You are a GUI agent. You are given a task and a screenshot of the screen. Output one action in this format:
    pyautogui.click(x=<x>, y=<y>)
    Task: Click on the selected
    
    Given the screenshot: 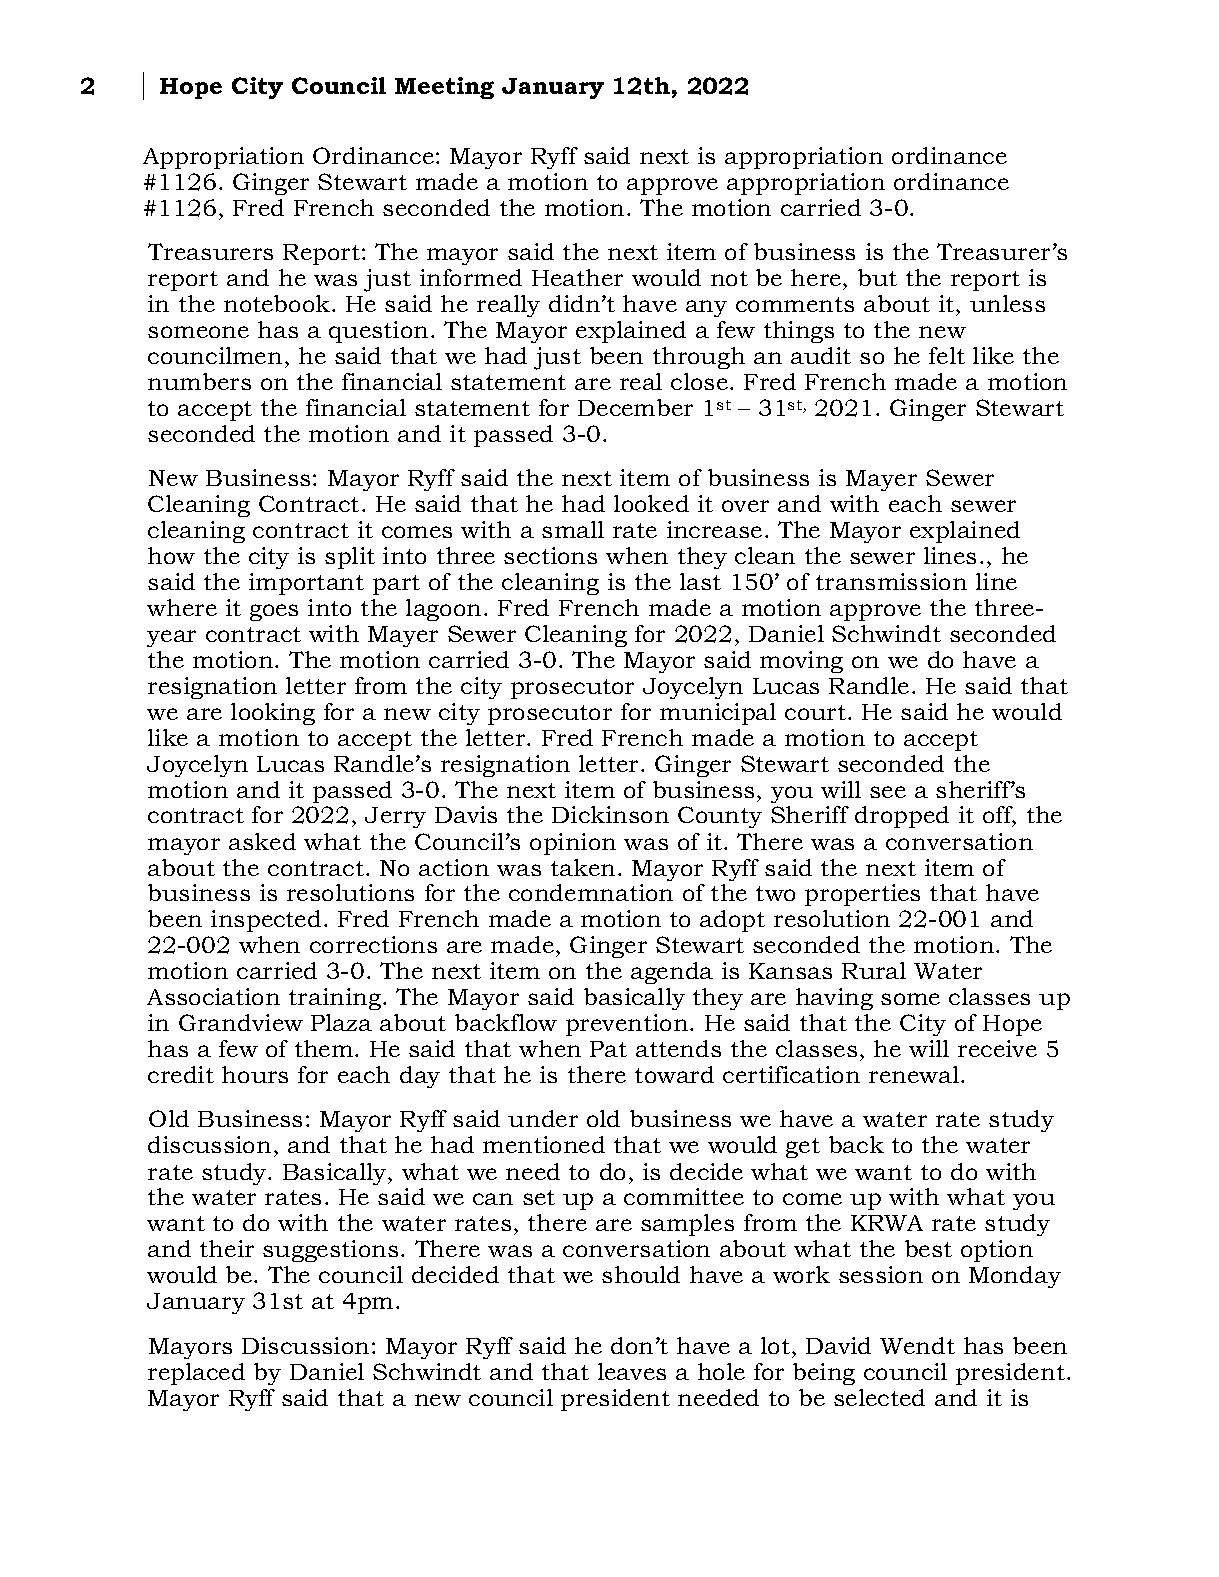 What is the action you would take?
    pyautogui.click(x=879, y=1397)
